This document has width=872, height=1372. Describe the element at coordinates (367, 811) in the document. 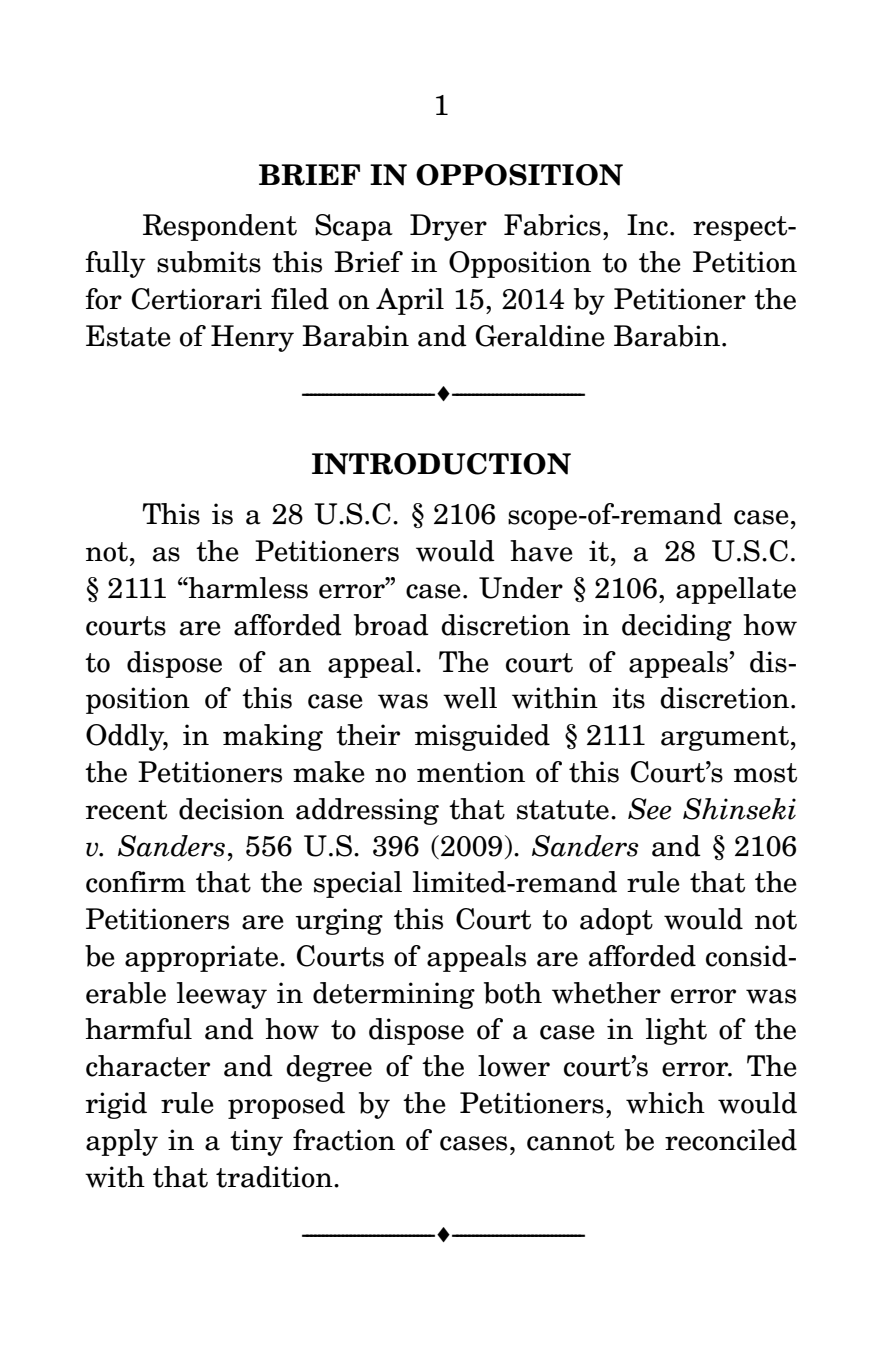

I see `addressing` at that location.
